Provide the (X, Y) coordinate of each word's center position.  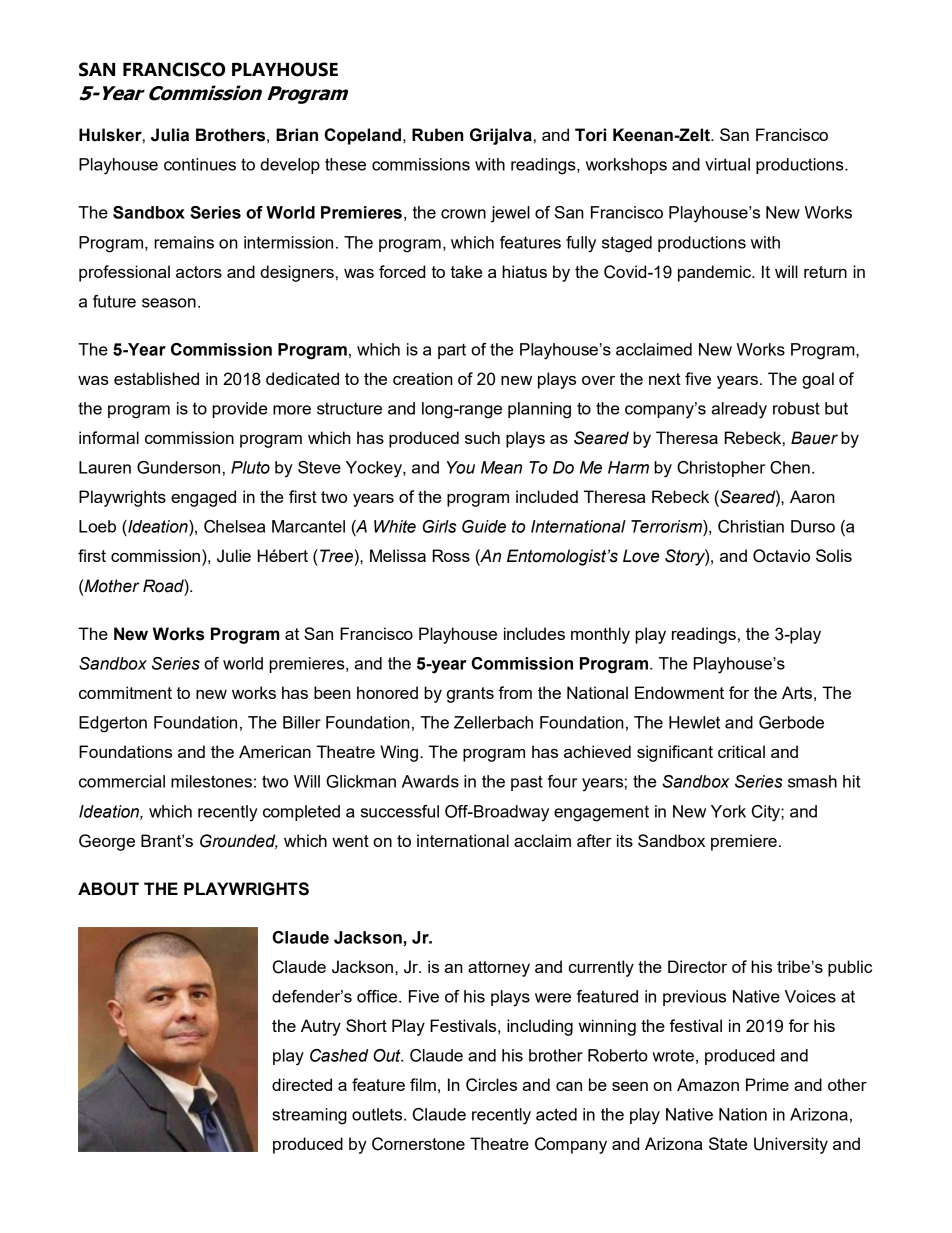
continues (200, 164)
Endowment (679, 692)
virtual (727, 164)
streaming (309, 1116)
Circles (491, 1085)
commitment (125, 692)
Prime (767, 1084)
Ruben (437, 135)
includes (534, 633)
